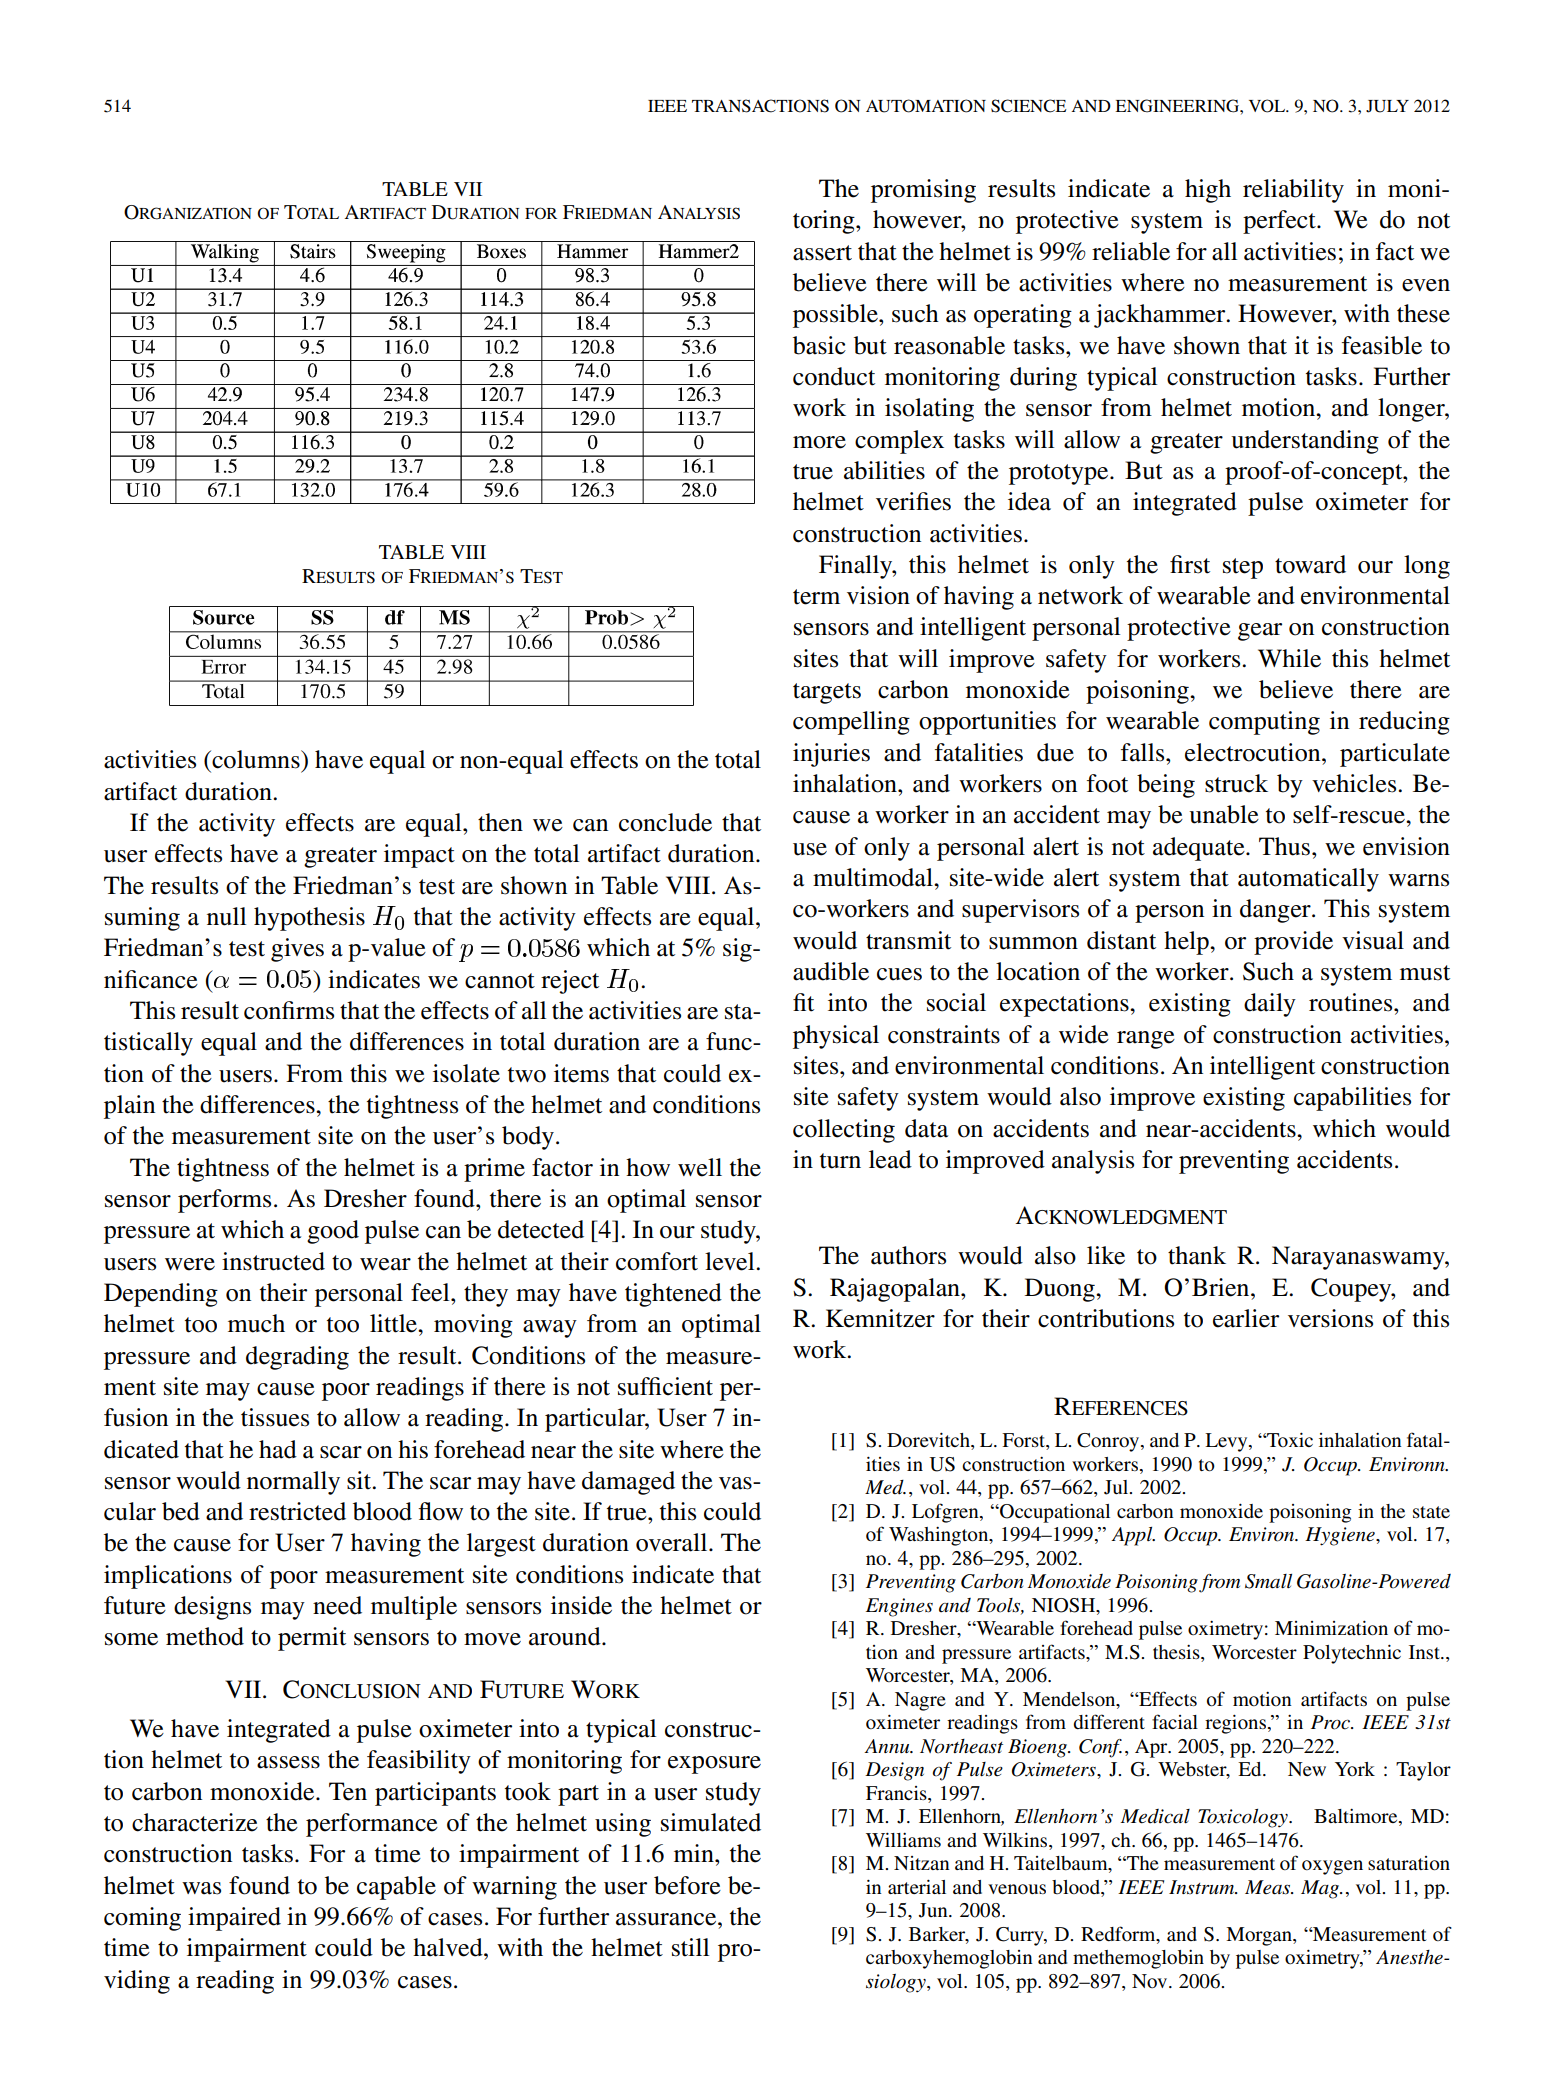 The width and height of the screenshot is (1556, 2075). What do you see at coordinates (1260, 632) in the screenshot?
I see `gear` at bounding box center [1260, 632].
